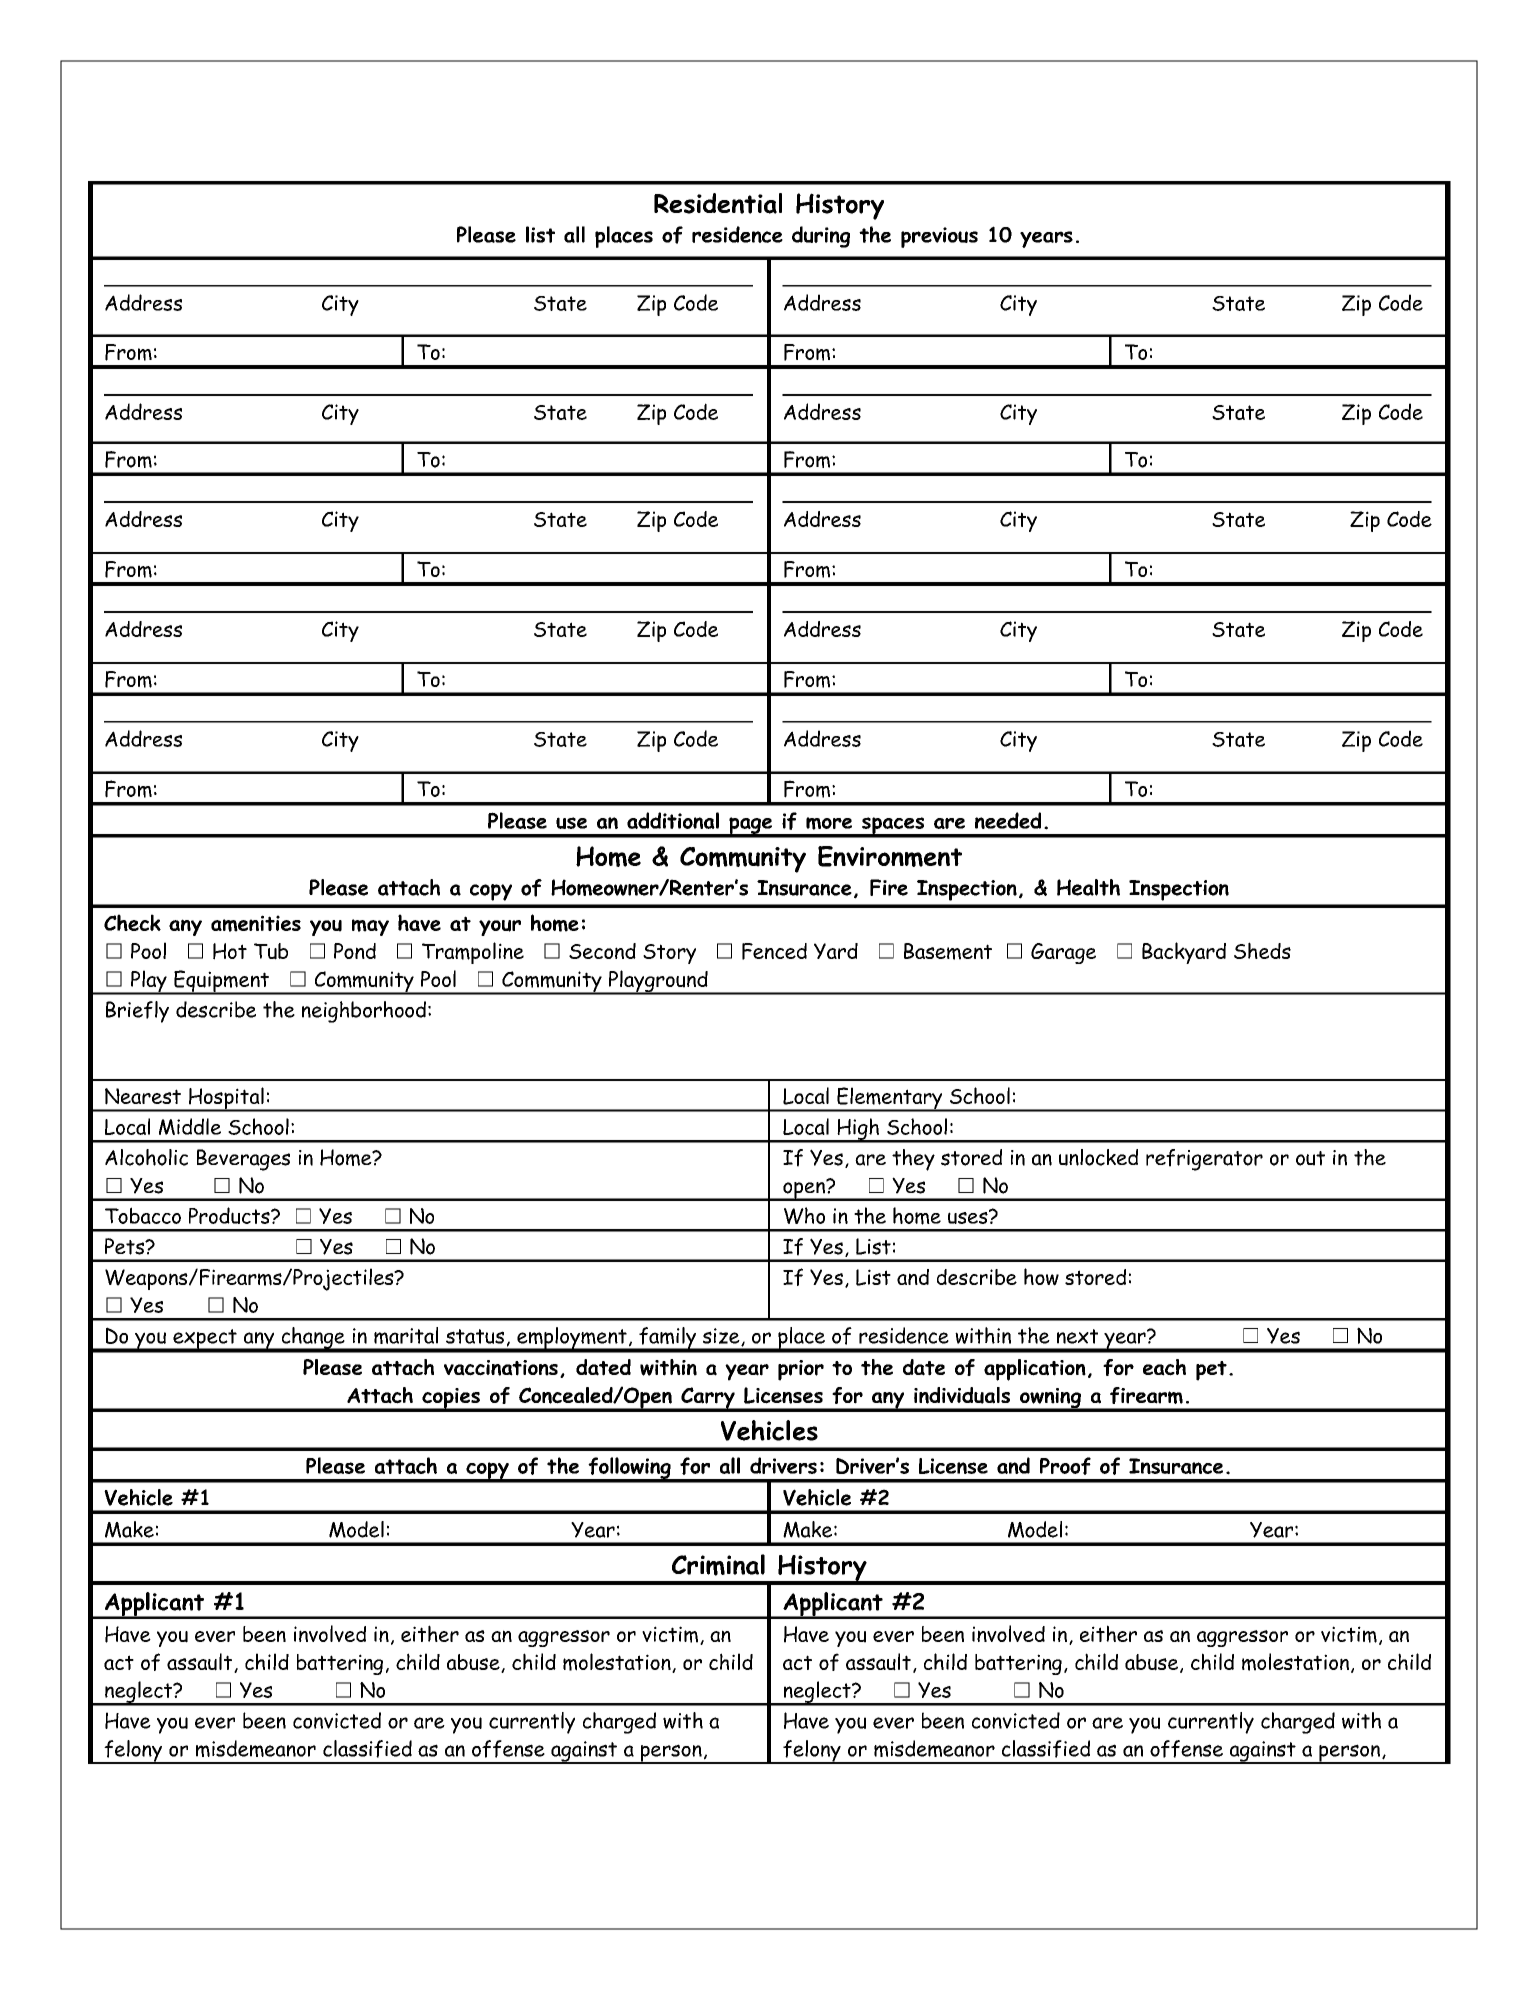  I want to click on Criminal, so click(718, 1565).
